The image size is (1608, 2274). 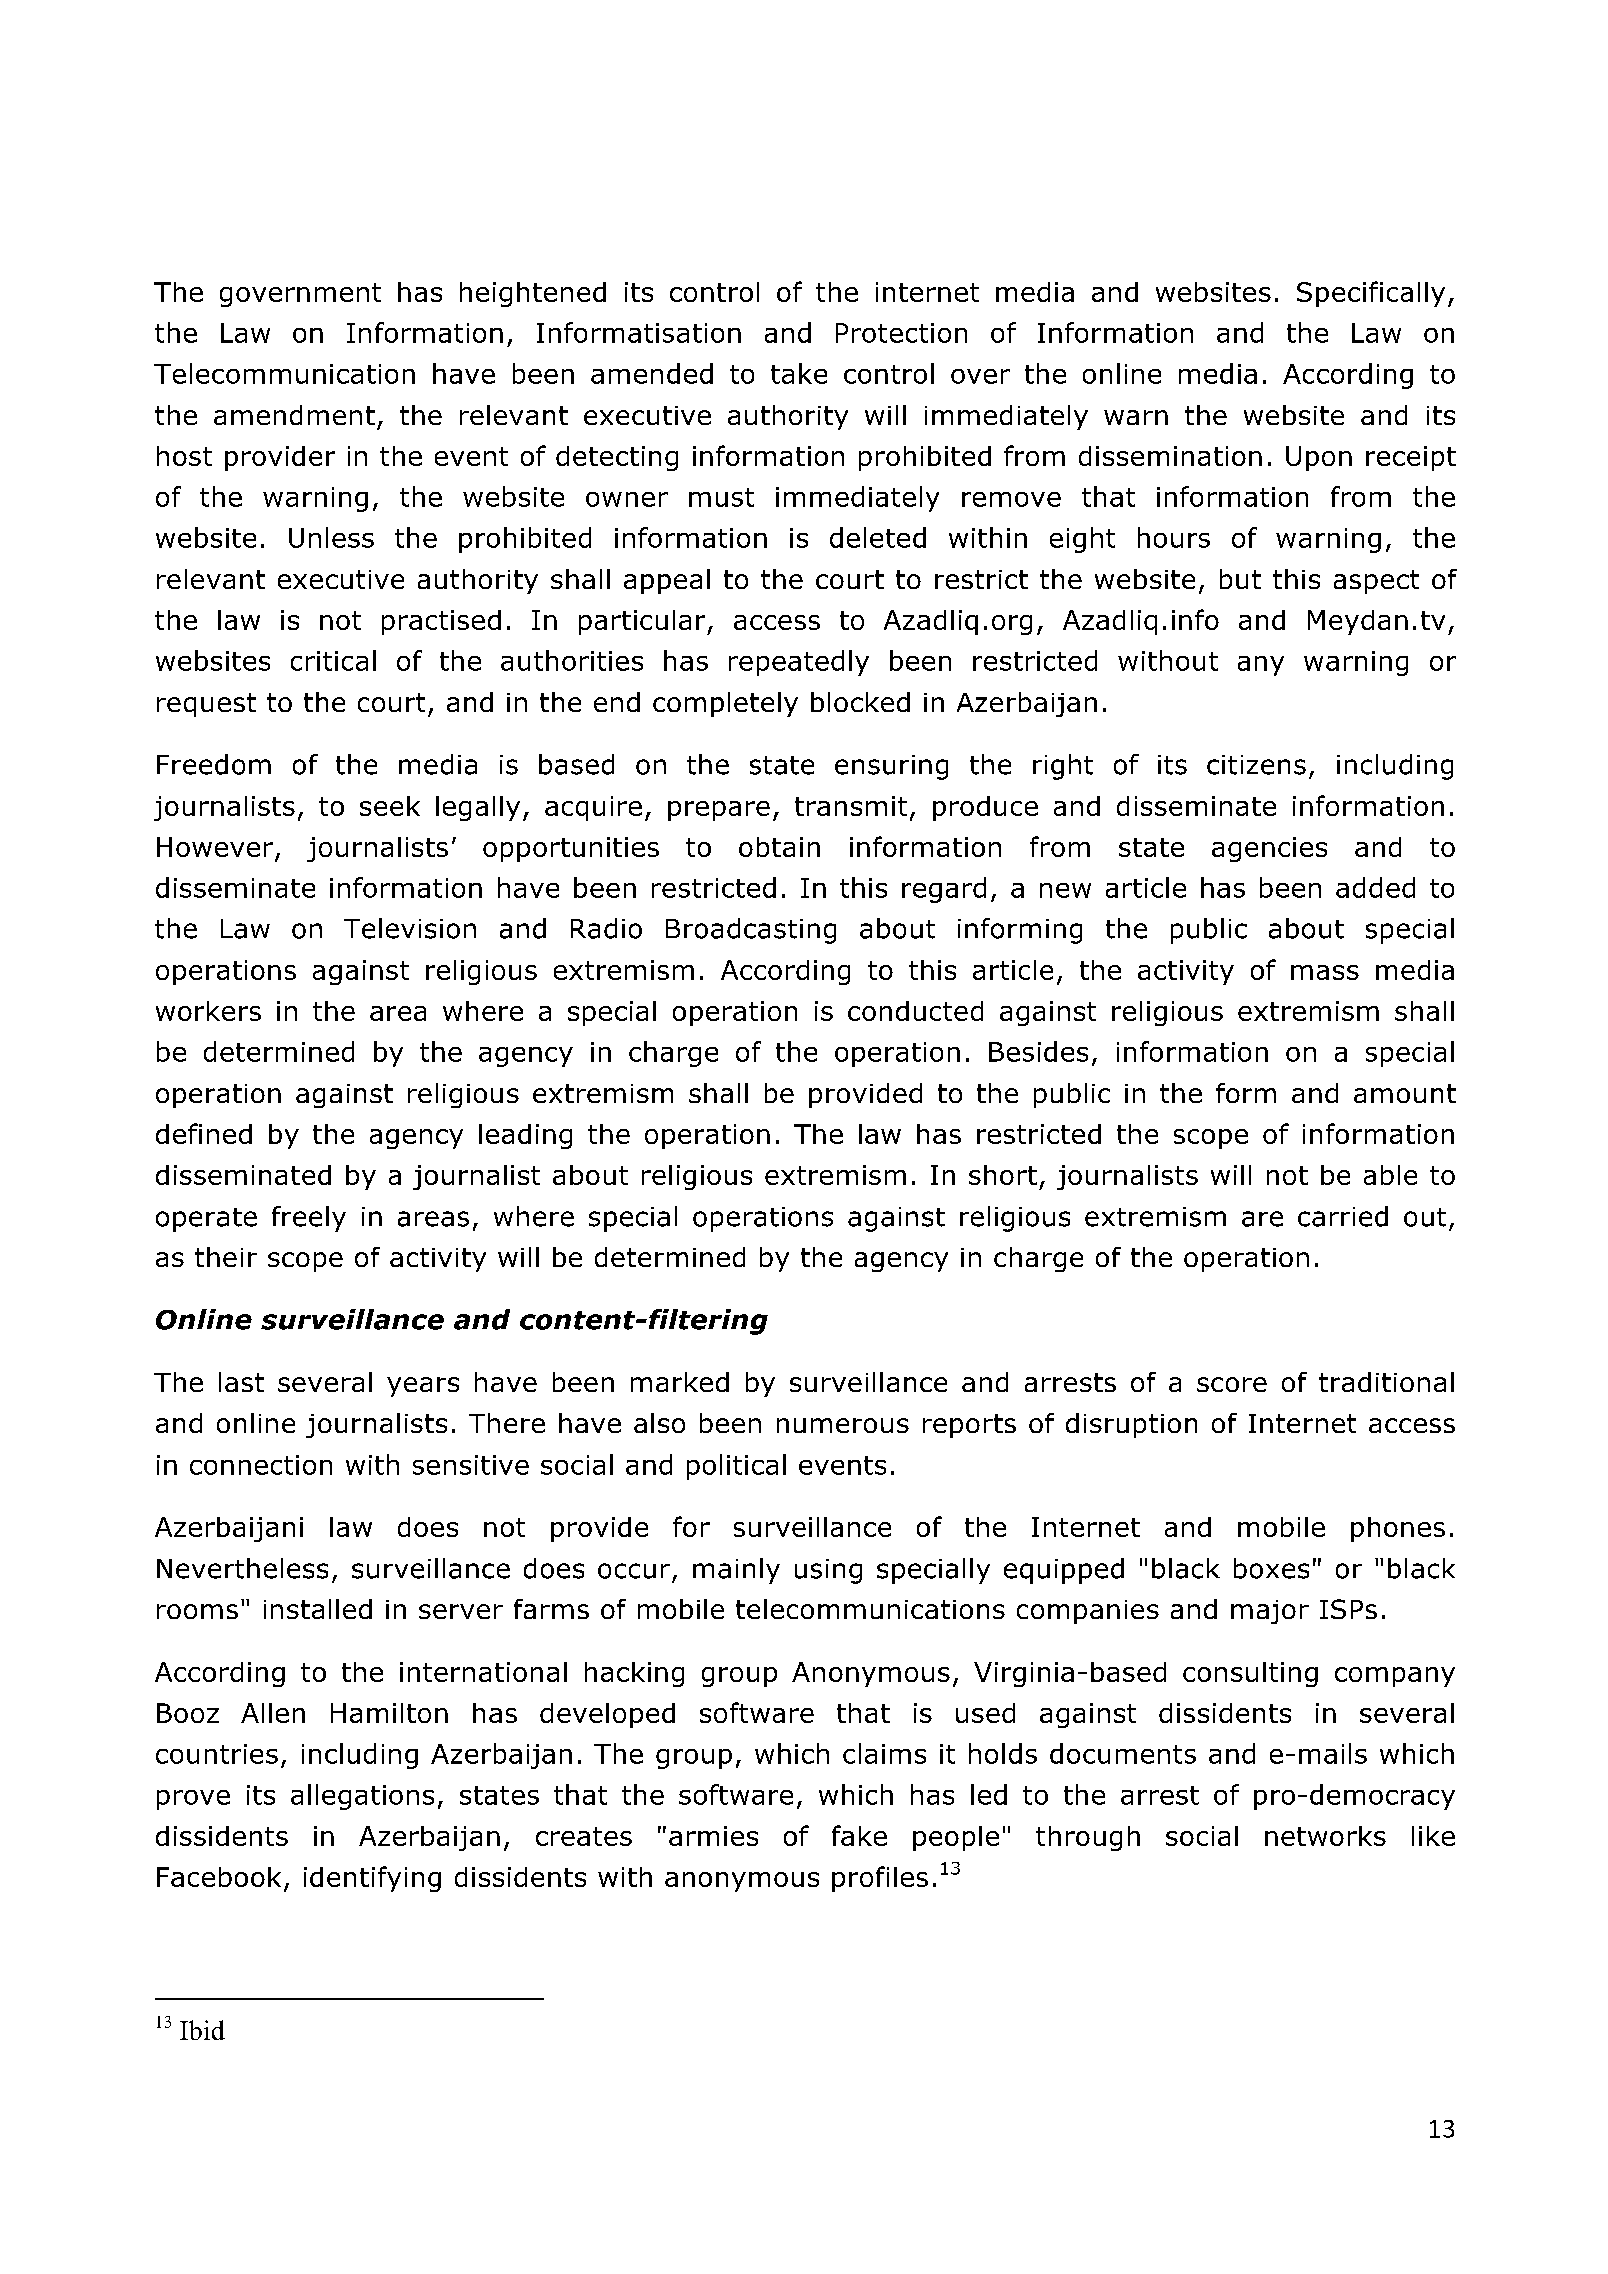 I want to click on connection, so click(x=261, y=1465).
